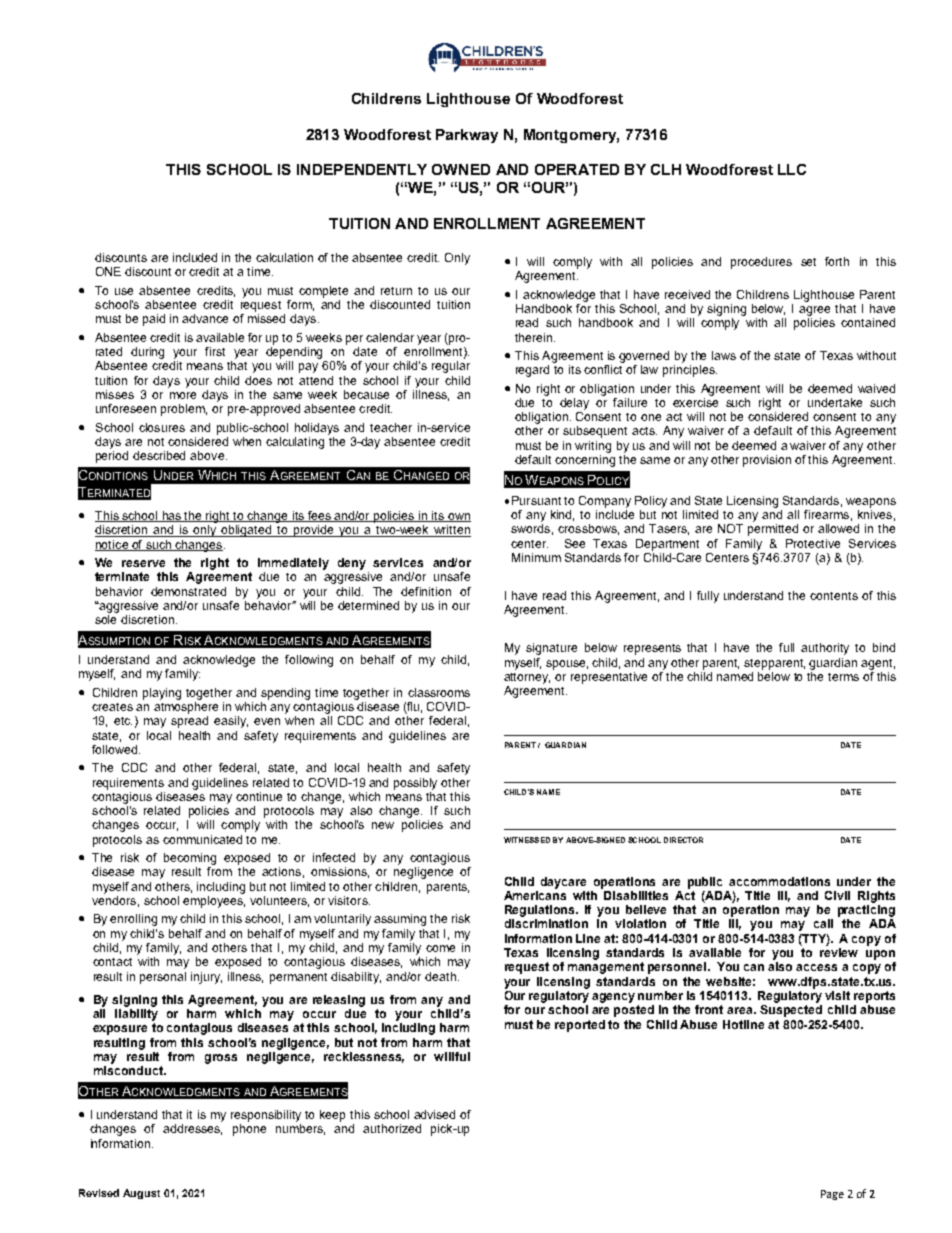  I want to click on advised, so click(434, 1114).
